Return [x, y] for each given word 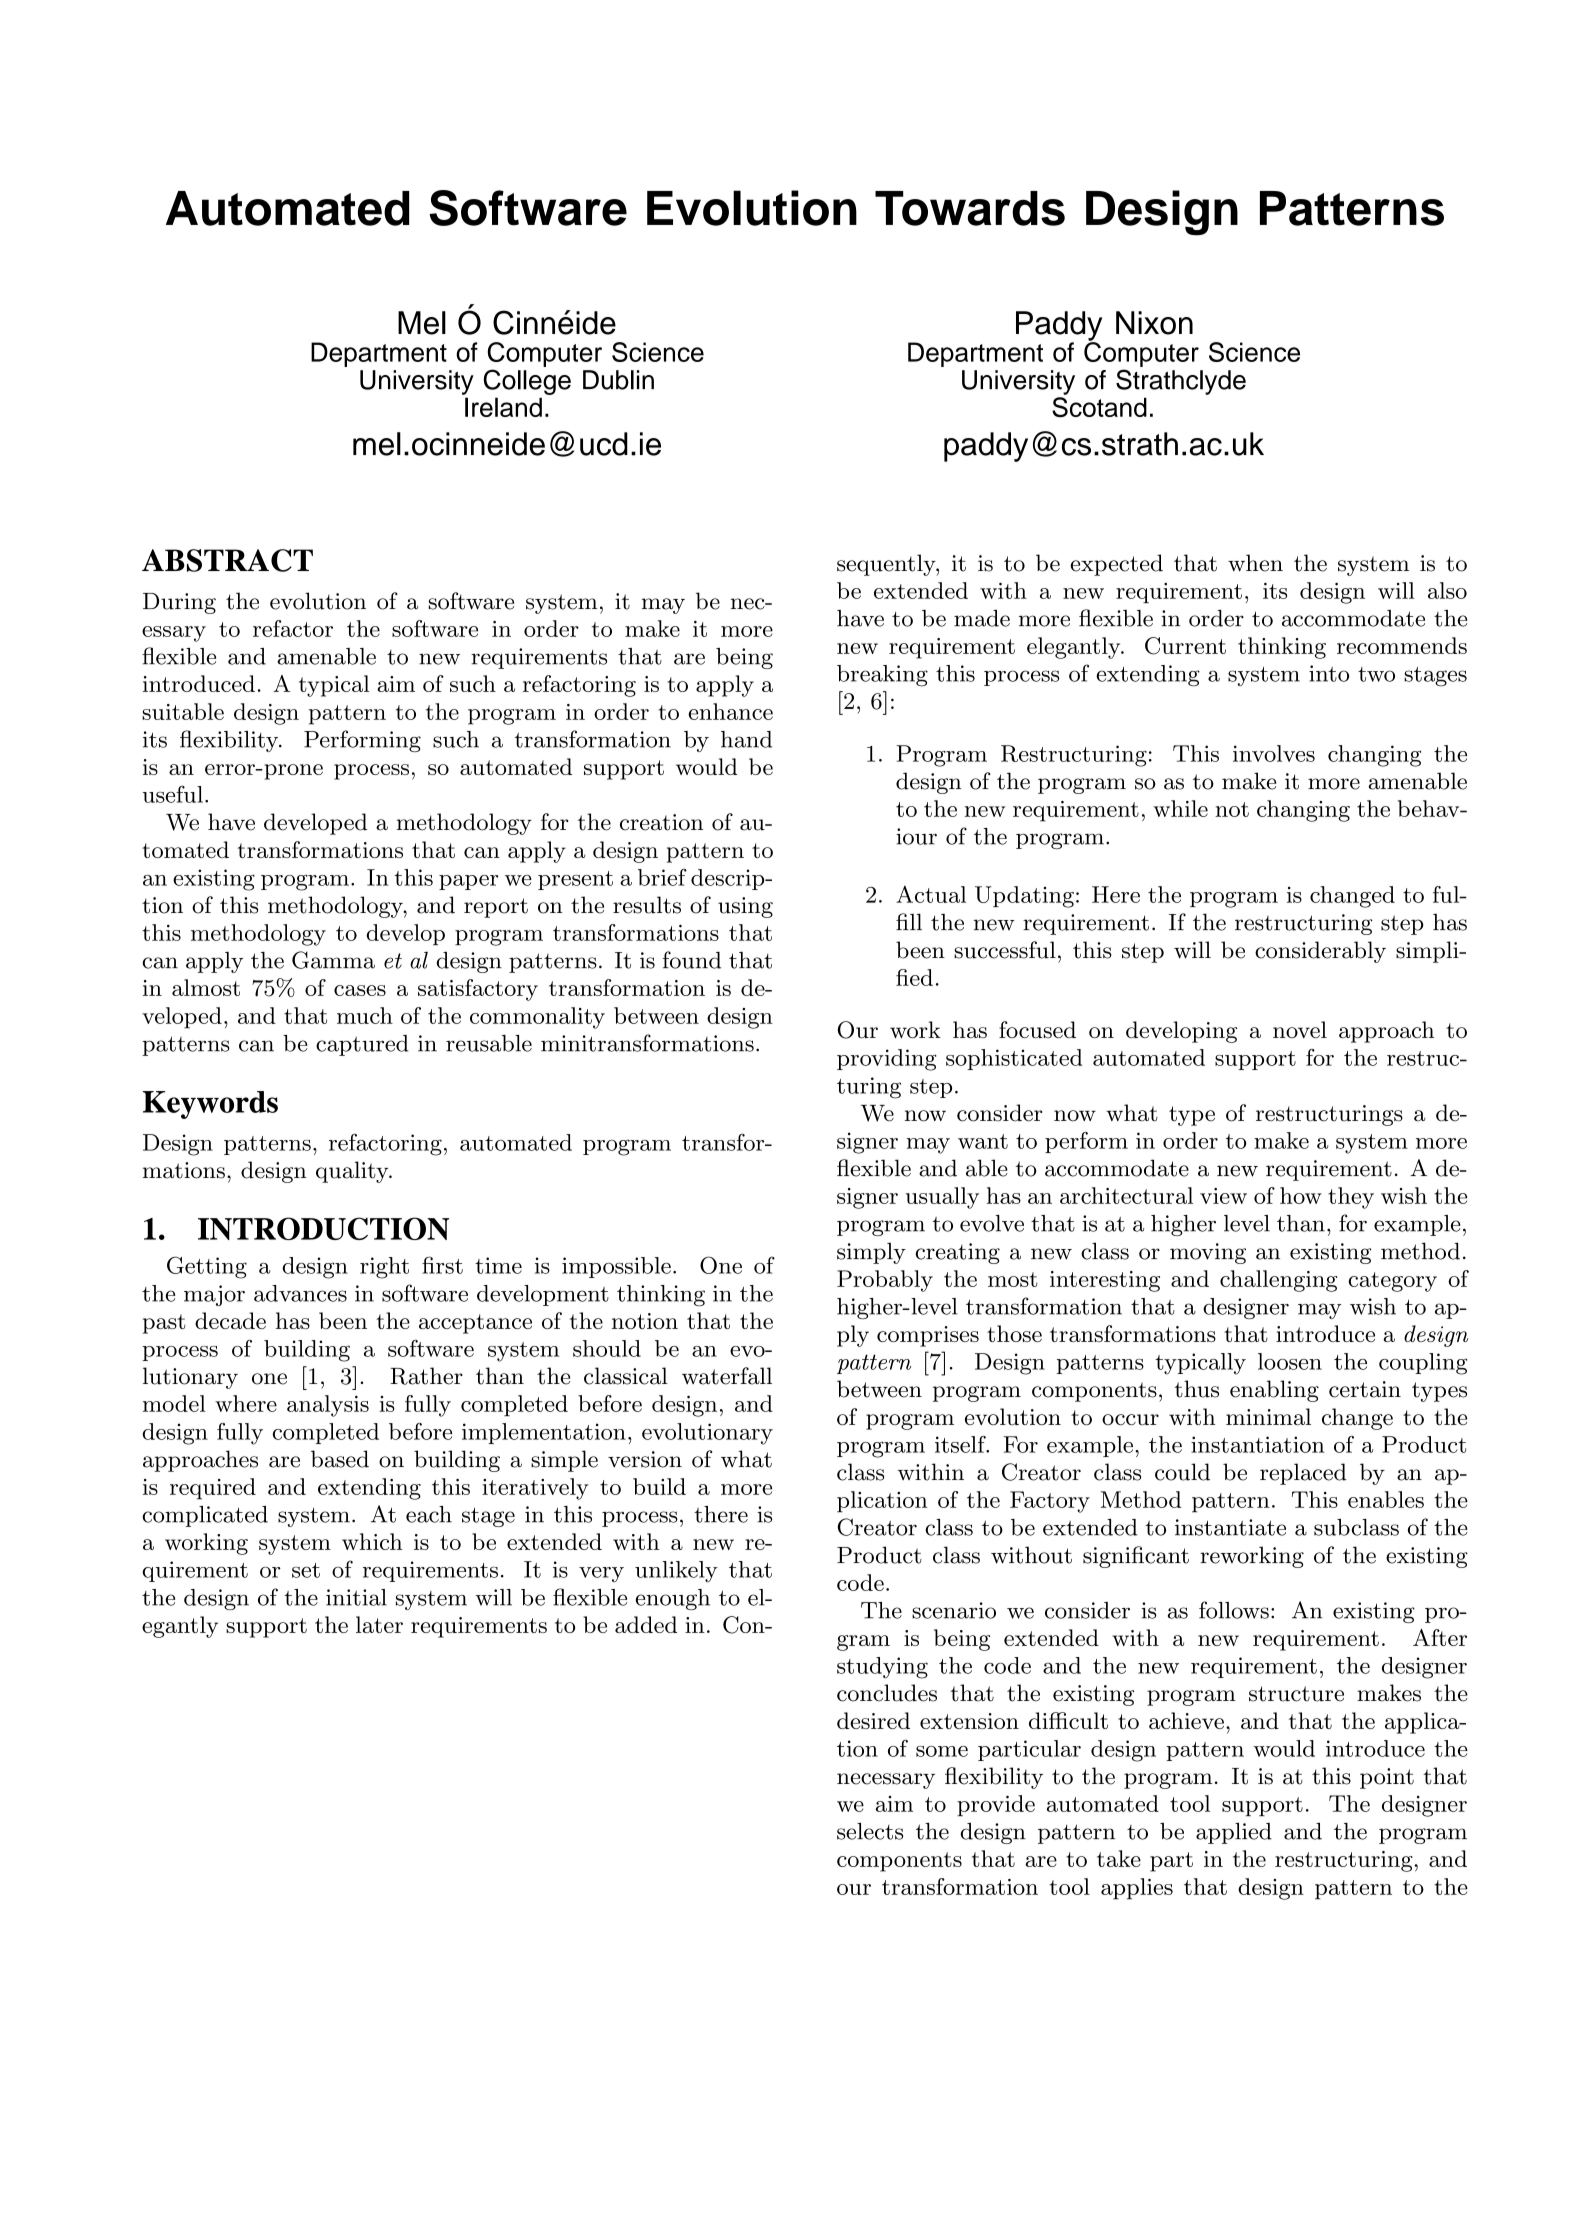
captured [362, 1045]
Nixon [1154, 323]
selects [870, 1831]
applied [1234, 1833]
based [340, 1459]
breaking [882, 676]
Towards [970, 208]
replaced [1303, 1474]
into [1329, 673]
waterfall [727, 1376]
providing [887, 1060]
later [379, 1624]
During [179, 603]
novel [1300, 1029]
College [527, 382]
